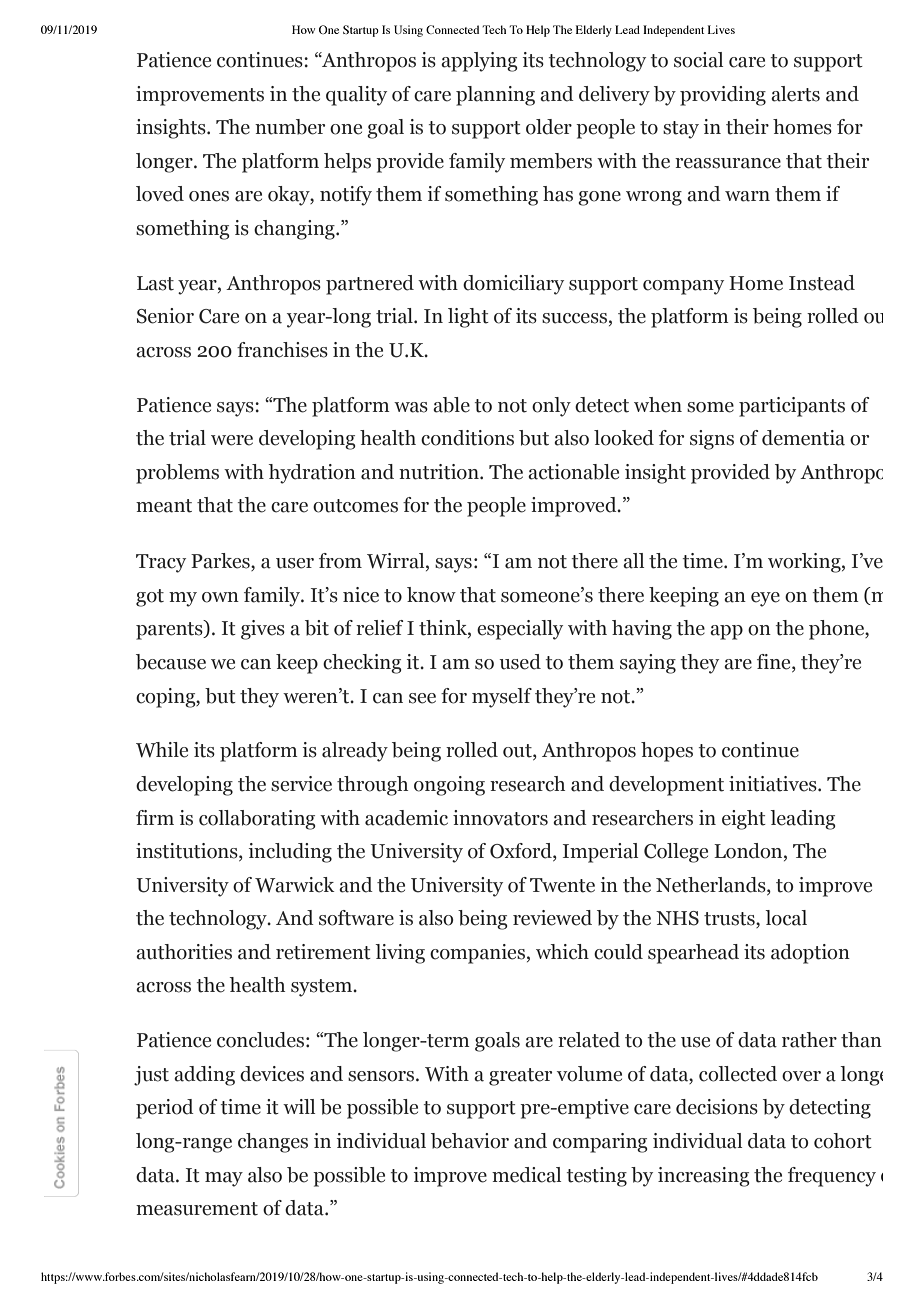 The height and width of the image is (1307, 924). What do you see at coordinates (495, 96) in the image?
I see `planning` at bounding box center [495, 96].
